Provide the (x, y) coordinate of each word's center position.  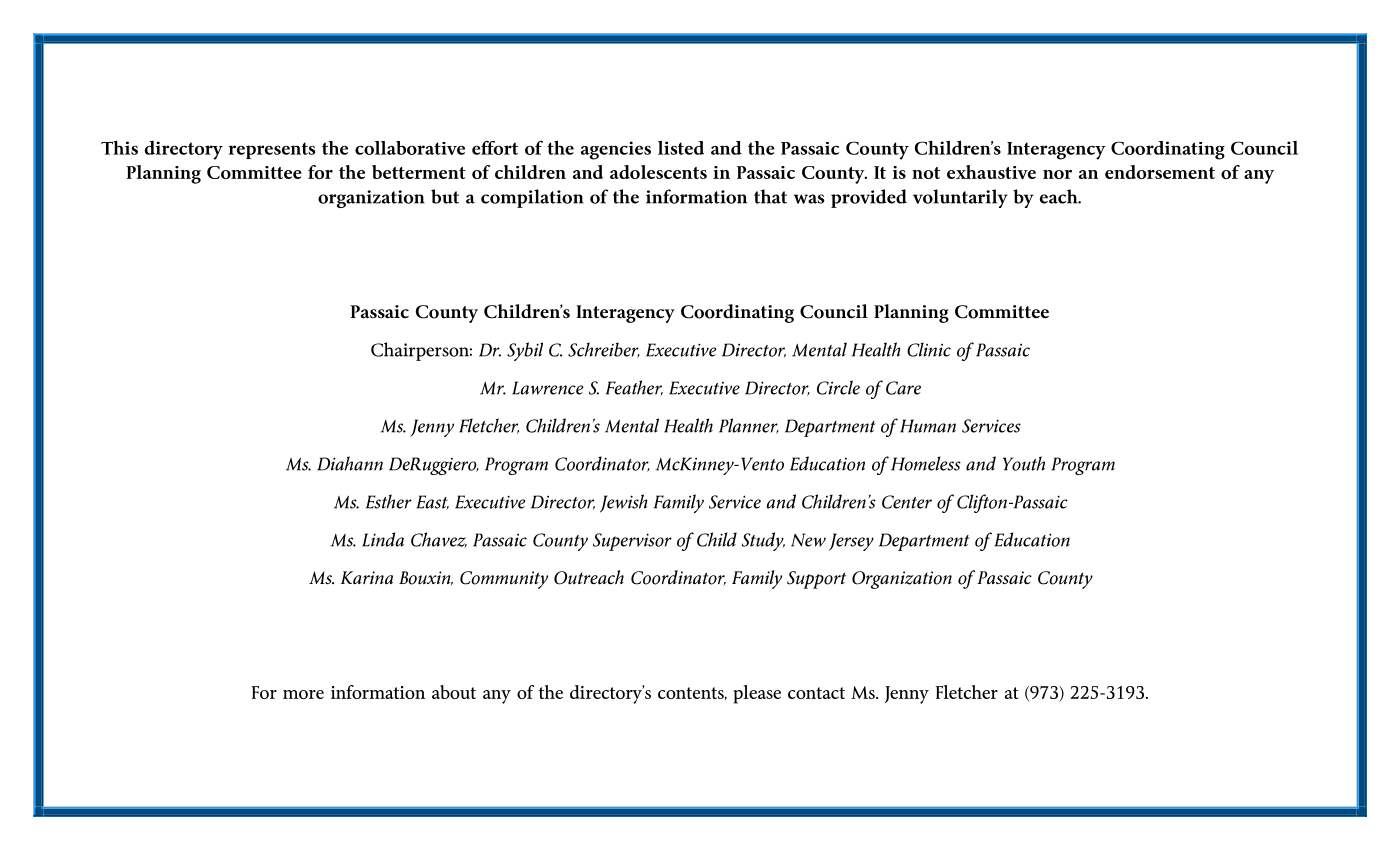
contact (816, 693)
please (757, 694)
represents (272, 150)
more (303, 694)
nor (1057, 174)
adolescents (658, 172)
